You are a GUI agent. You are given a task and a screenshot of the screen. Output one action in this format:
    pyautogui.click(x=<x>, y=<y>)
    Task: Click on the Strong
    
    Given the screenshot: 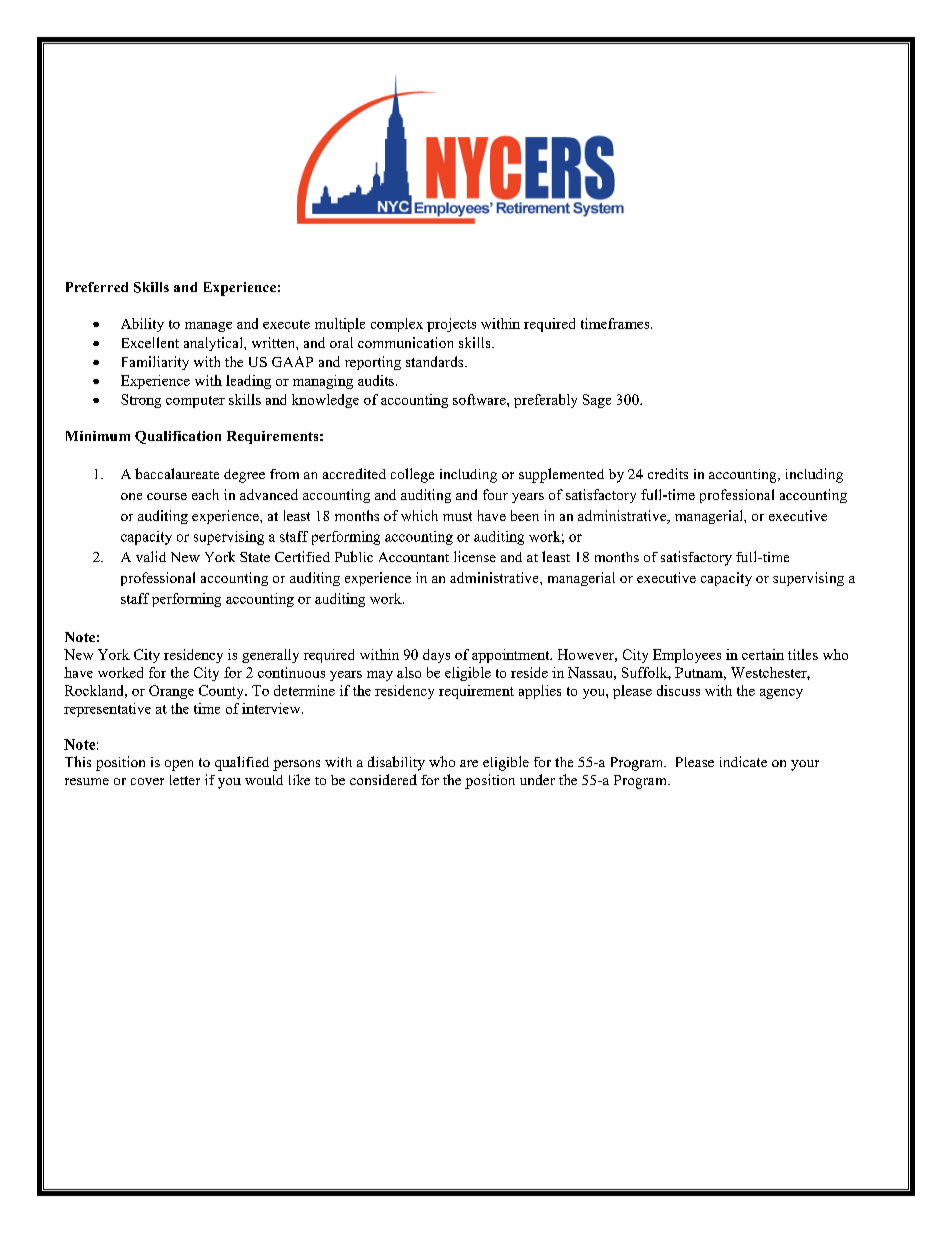 What is the action you would take?
    pyautogui.click(x=141, y=401)
